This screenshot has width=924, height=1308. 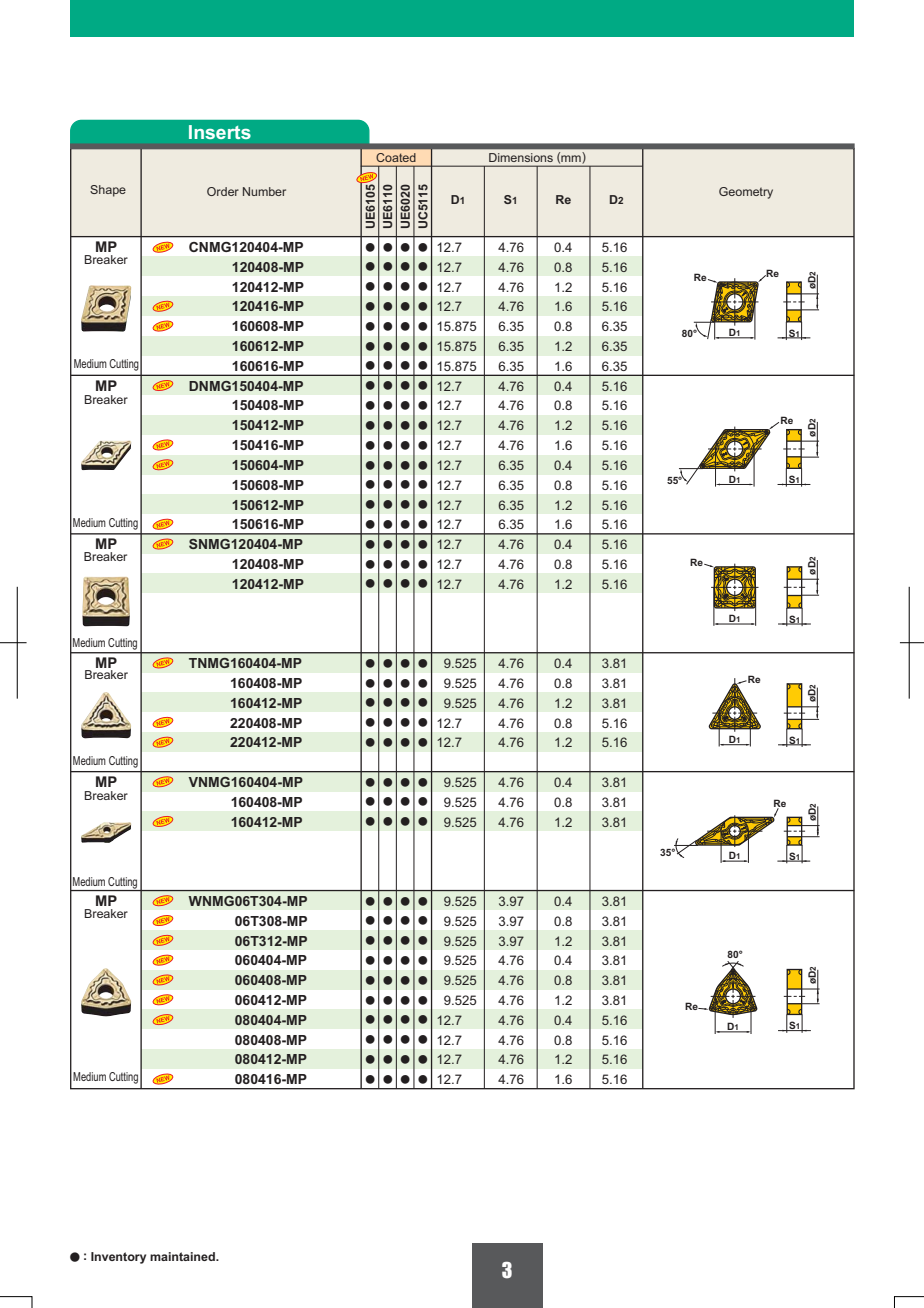 I want to click on Number, so click(x=264, y=191).
